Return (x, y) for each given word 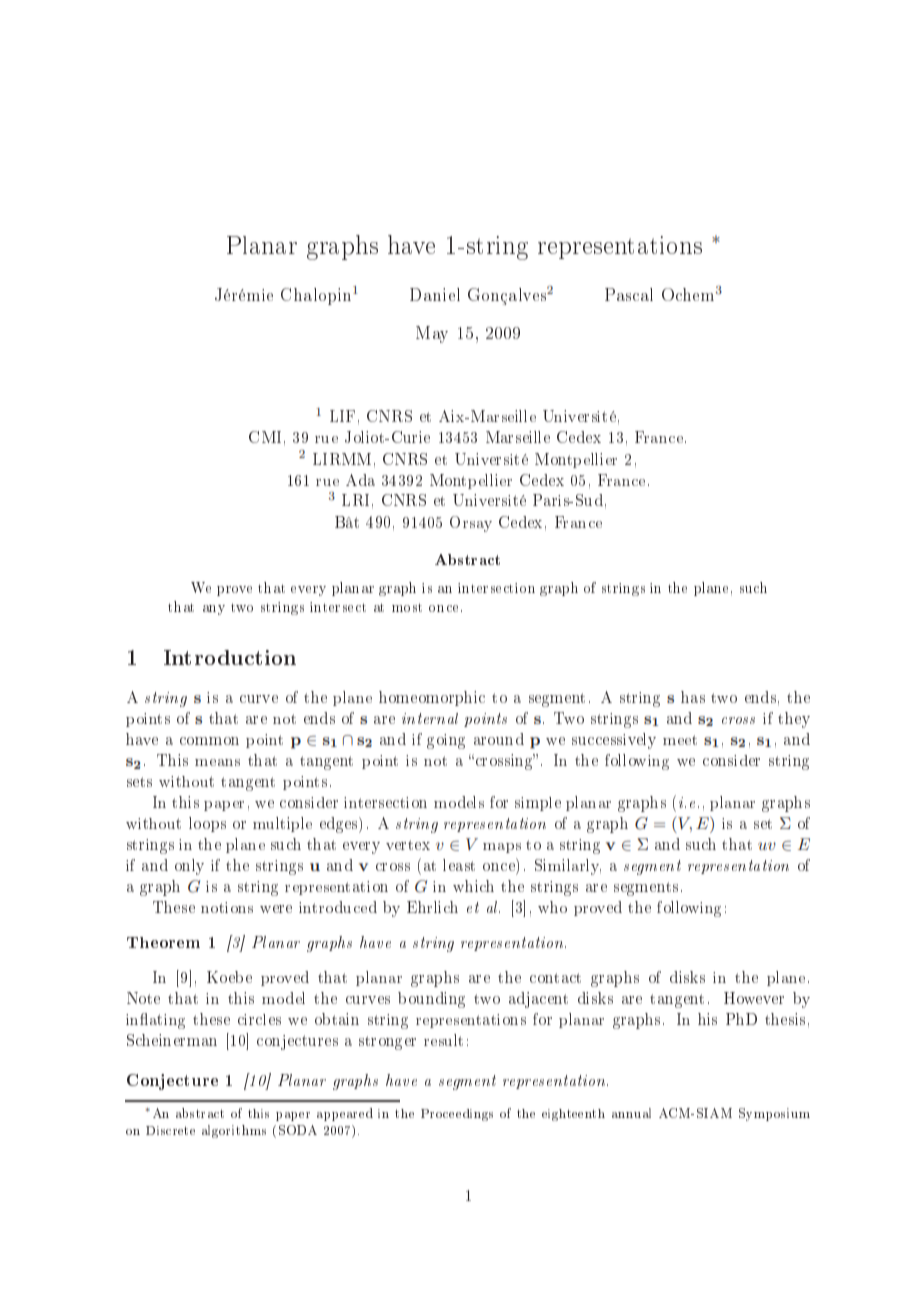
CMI (265, 437)
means (217, 762)
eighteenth (573, 1115)
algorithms (234, 1131)
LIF (342, 416)
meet (680, 740)
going (446, 741)
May (432, 334)
